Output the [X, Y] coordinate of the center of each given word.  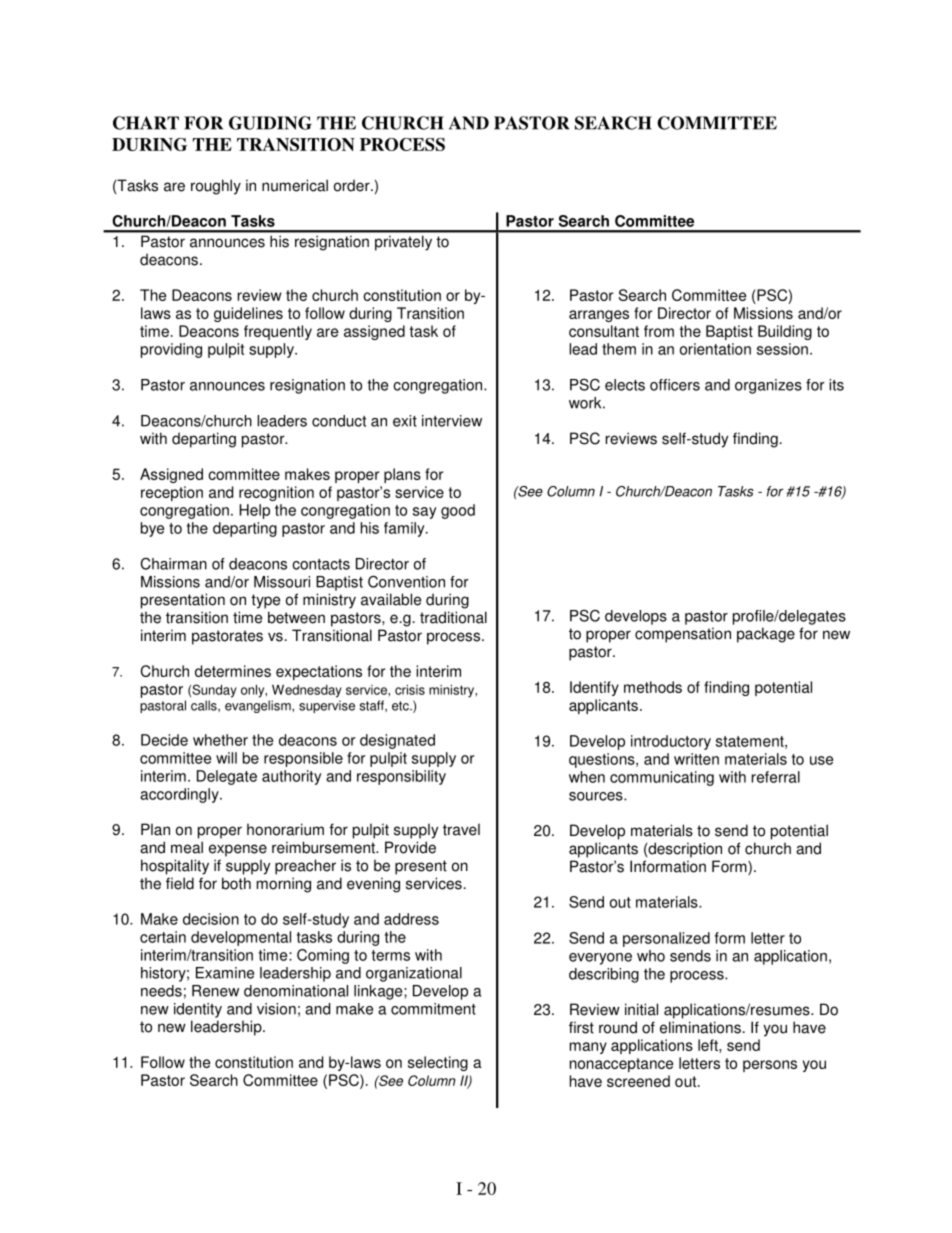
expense [238, 850]
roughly [216, 187]
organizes [768, 386]
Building [785, 332]
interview [452, 421]
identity [198, 1010]
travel [461, 829]
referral [776, 777]
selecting [438, 1063]
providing [171, 350]
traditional [453, 617]
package [766, 635]
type [265, 601]
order [353, 185]
